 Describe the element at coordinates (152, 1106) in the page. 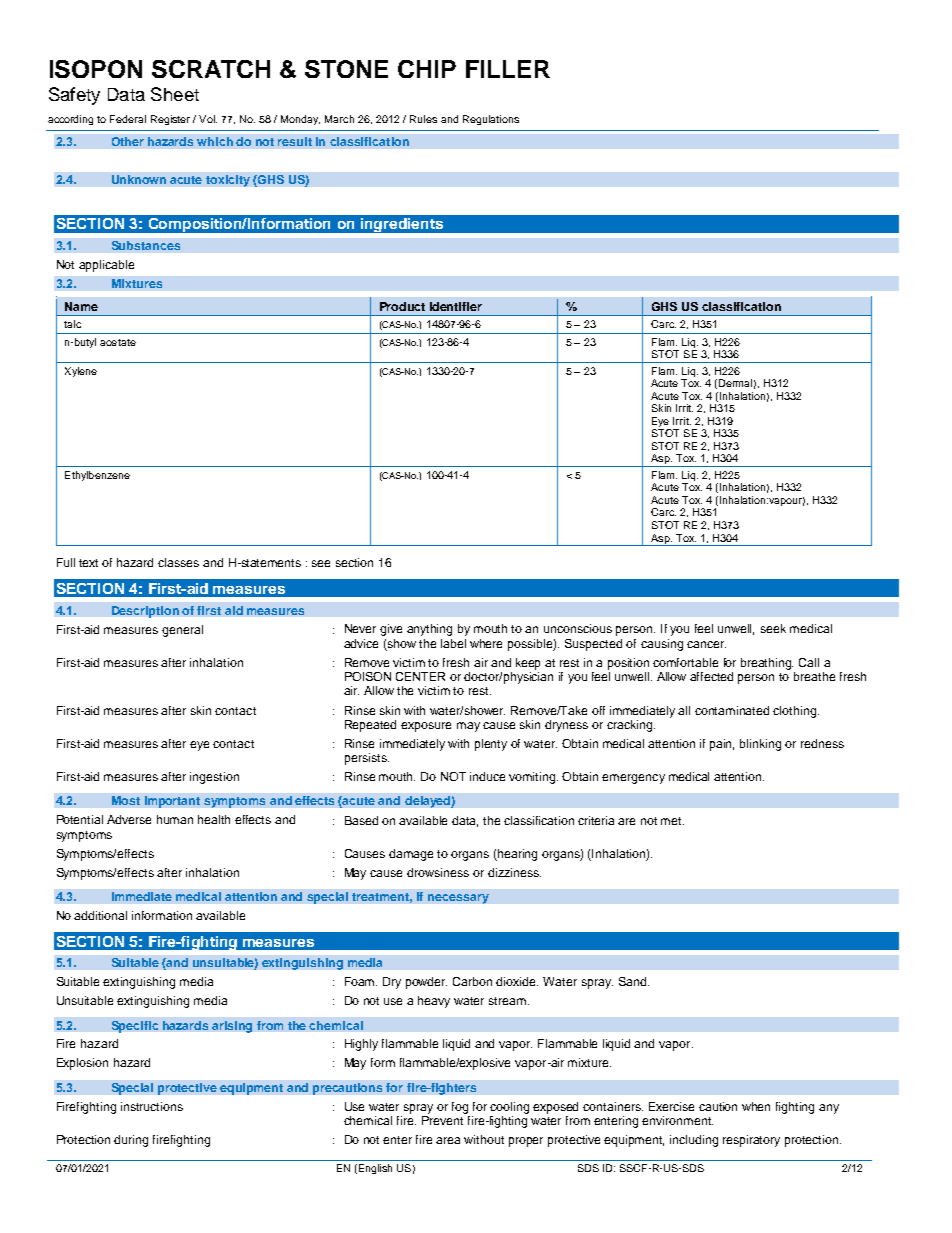

I see `instructions` at that location.
